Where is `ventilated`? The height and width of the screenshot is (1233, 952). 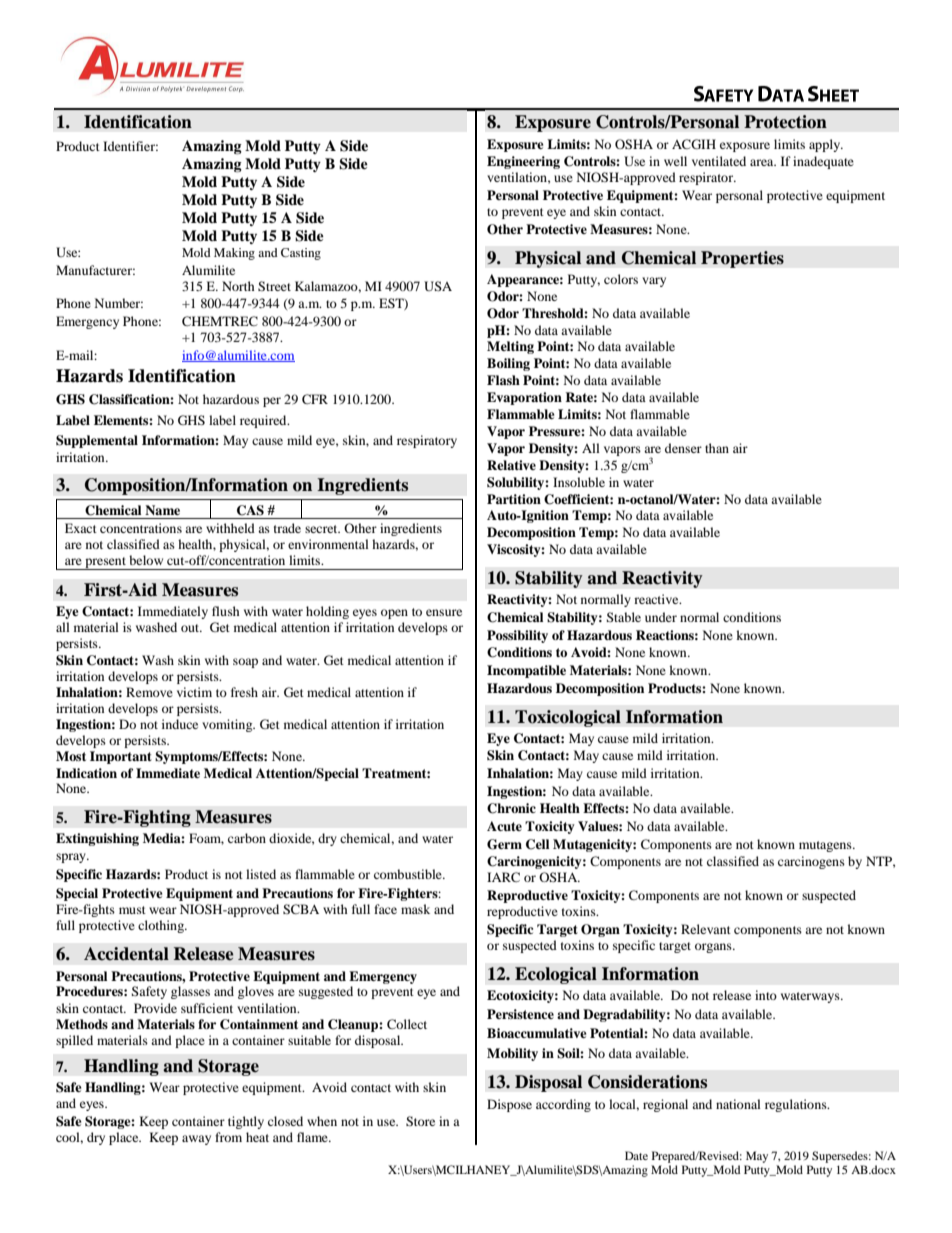 ventilated is located at coordinates (719, 161).
